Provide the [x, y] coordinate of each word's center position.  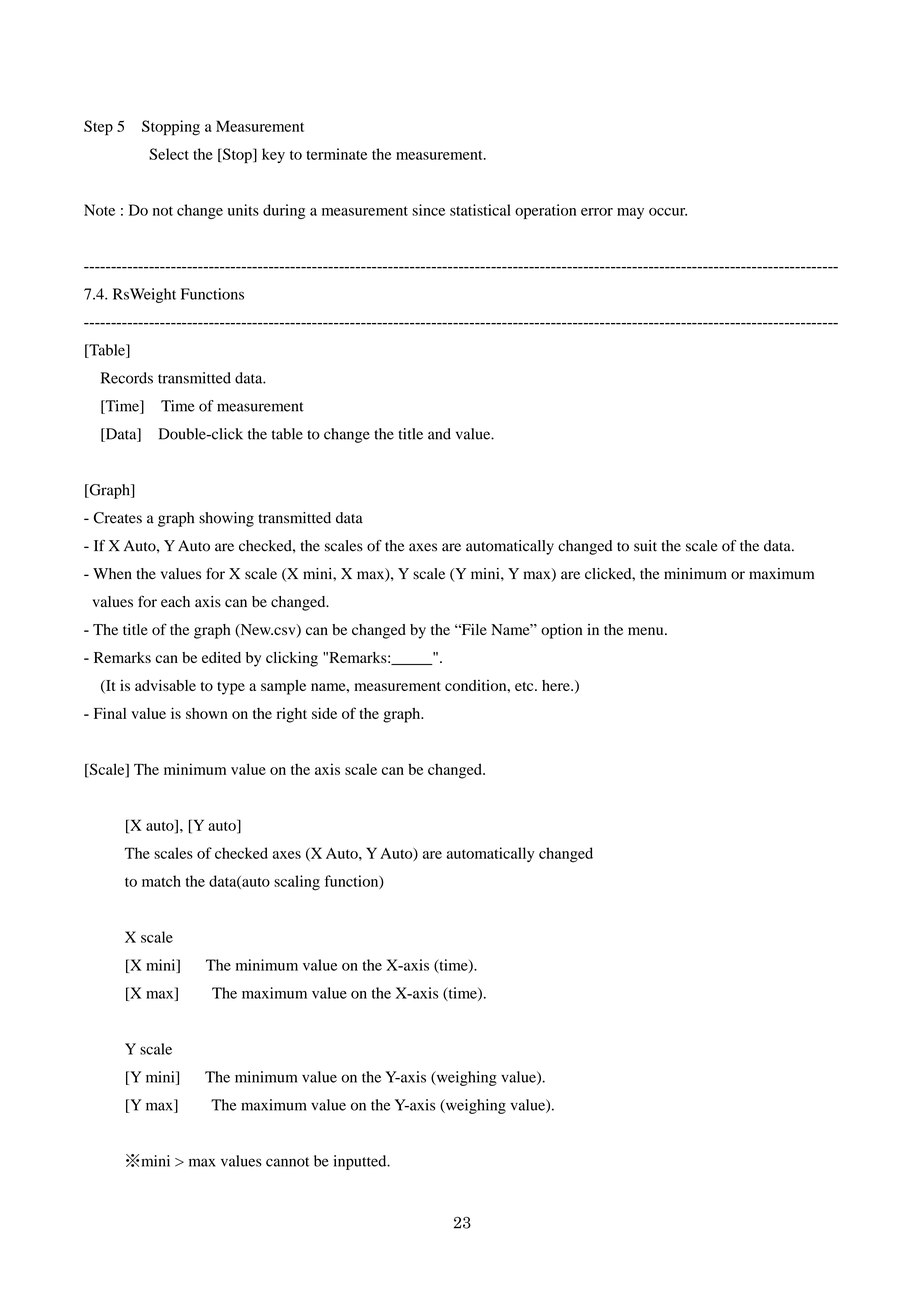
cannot [287, 1162]
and [439, 434]
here [557, 685]
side [324, 713]
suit [645, 546]
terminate [336, 154]
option [561, 631]
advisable [165, 685]
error [597, 212]
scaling [297, 883]
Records [127, 378]
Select [169, 154]
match [161, 881]
